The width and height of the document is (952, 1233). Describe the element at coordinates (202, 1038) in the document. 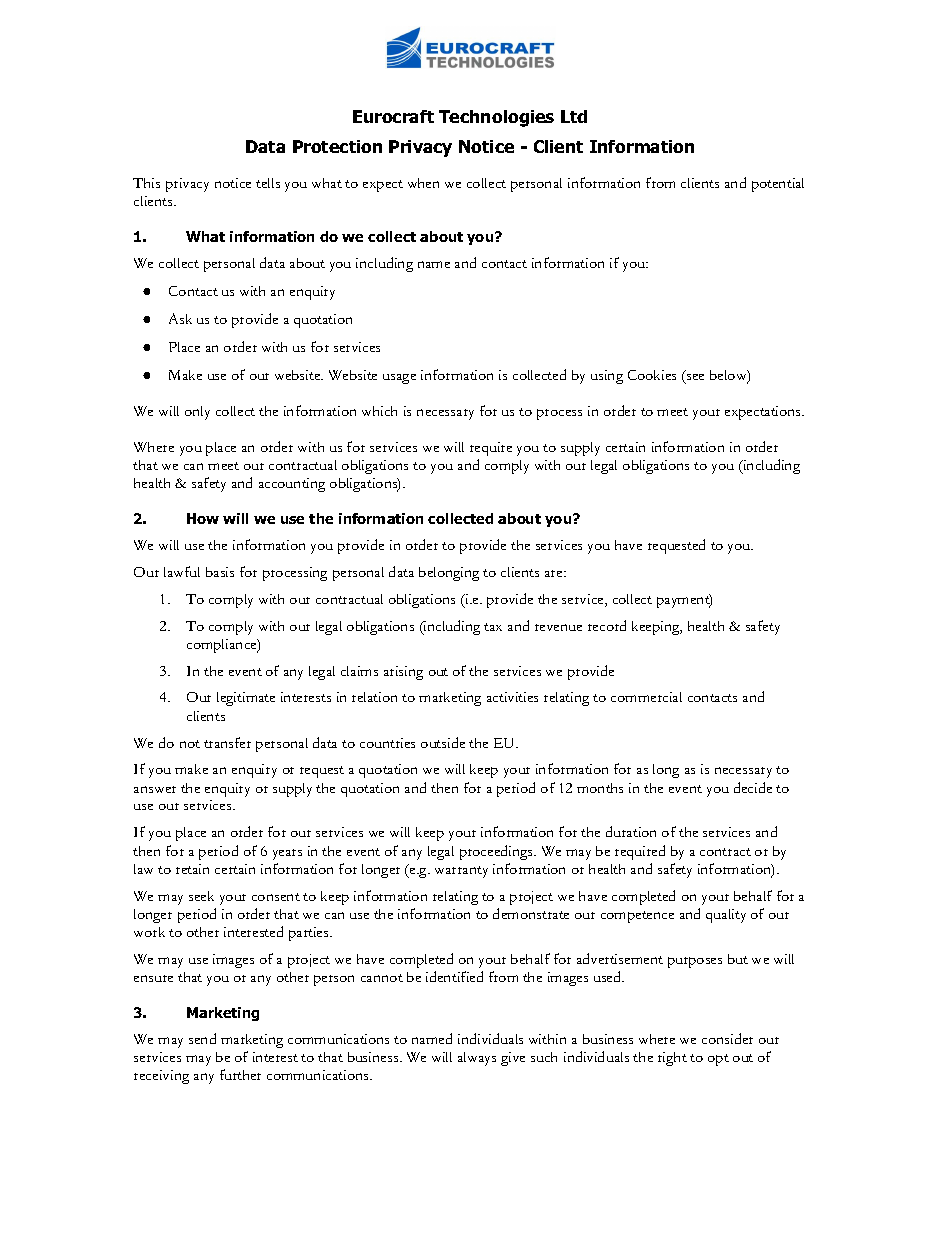

I see `send` at that location.
